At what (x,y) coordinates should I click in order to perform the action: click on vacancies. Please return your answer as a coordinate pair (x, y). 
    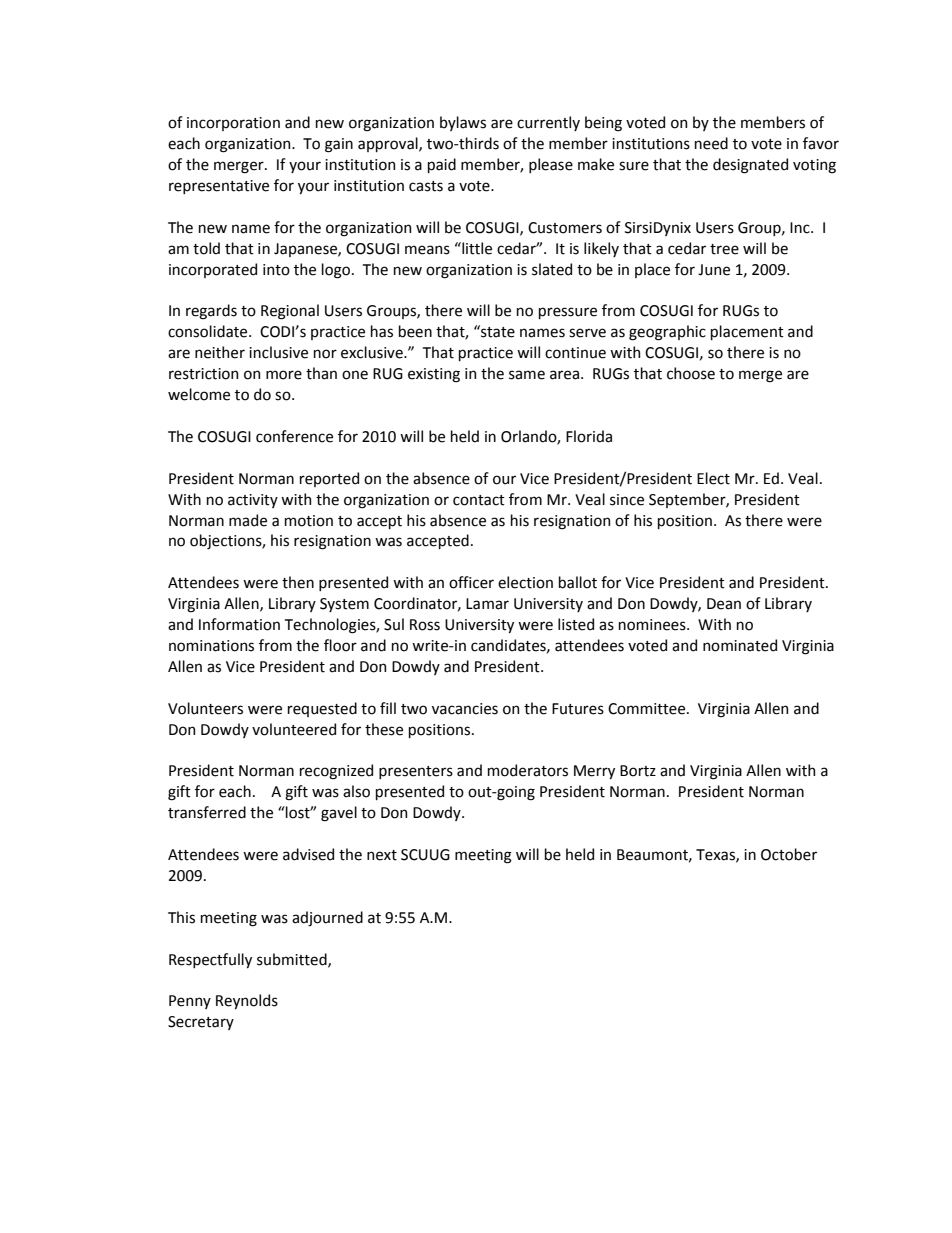
    Looking at the image, I should click on (465, 709).
